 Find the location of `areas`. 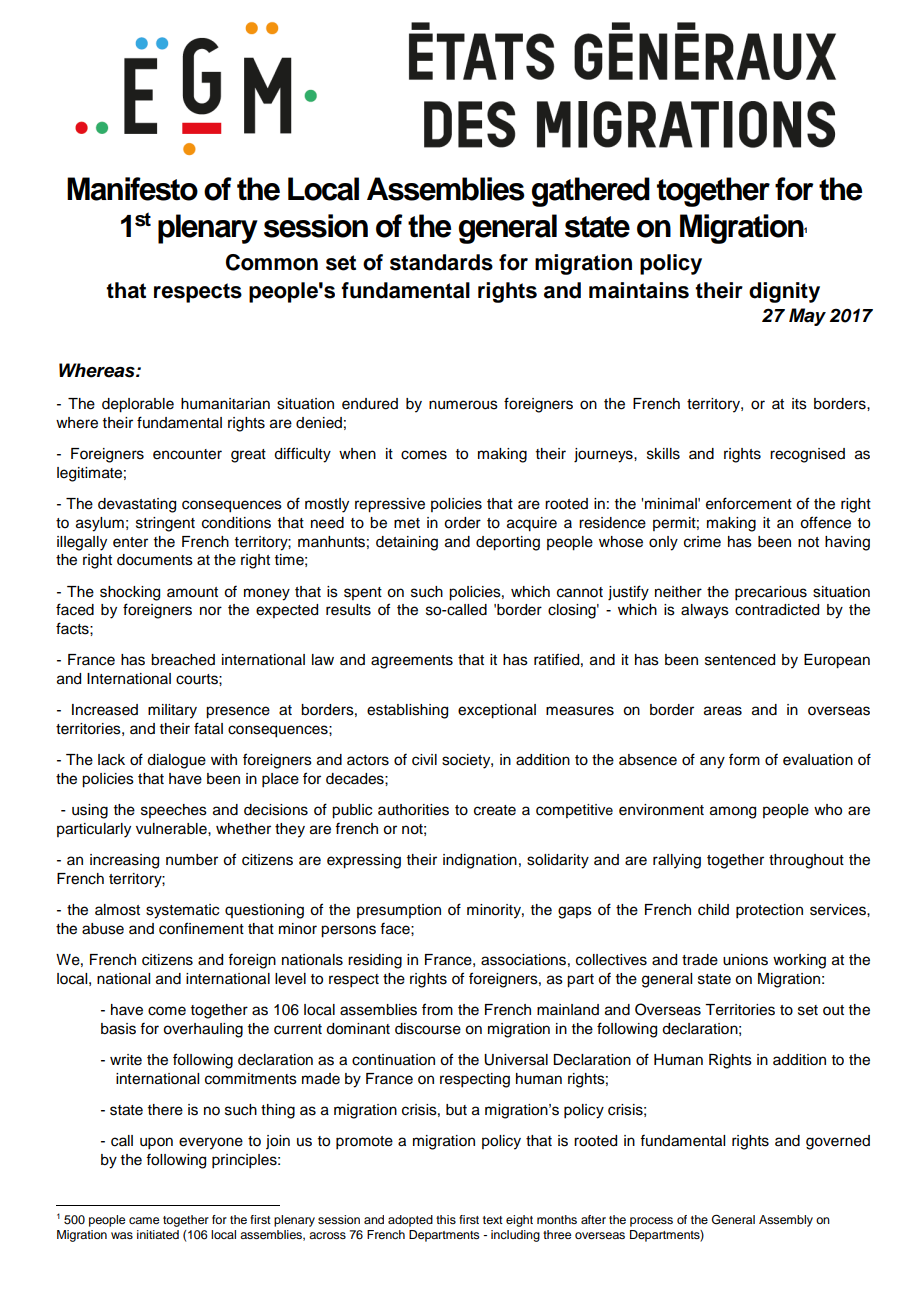

areas is located at coordinates (723, 711).
